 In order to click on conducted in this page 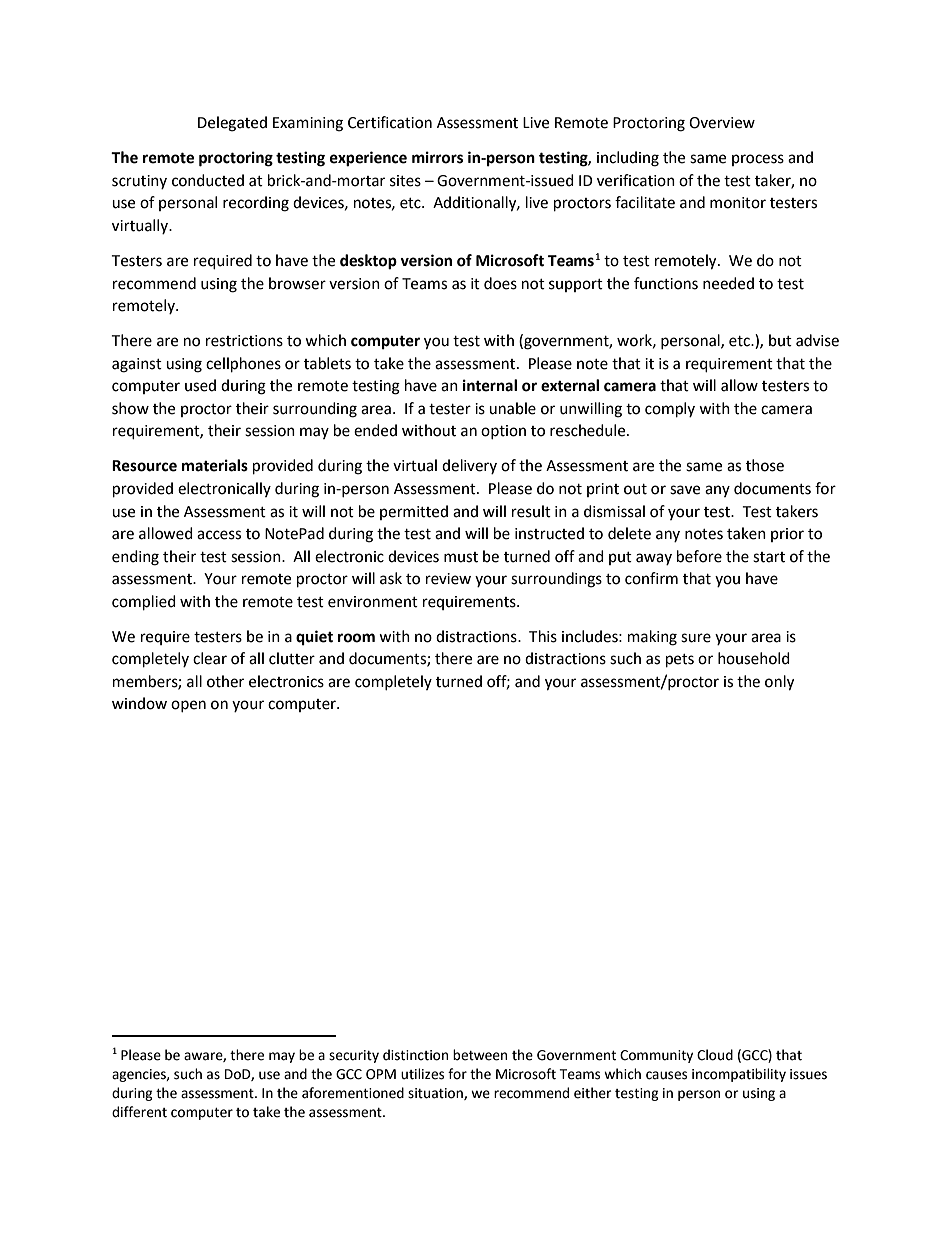, I will do `click(208, 180)`.
